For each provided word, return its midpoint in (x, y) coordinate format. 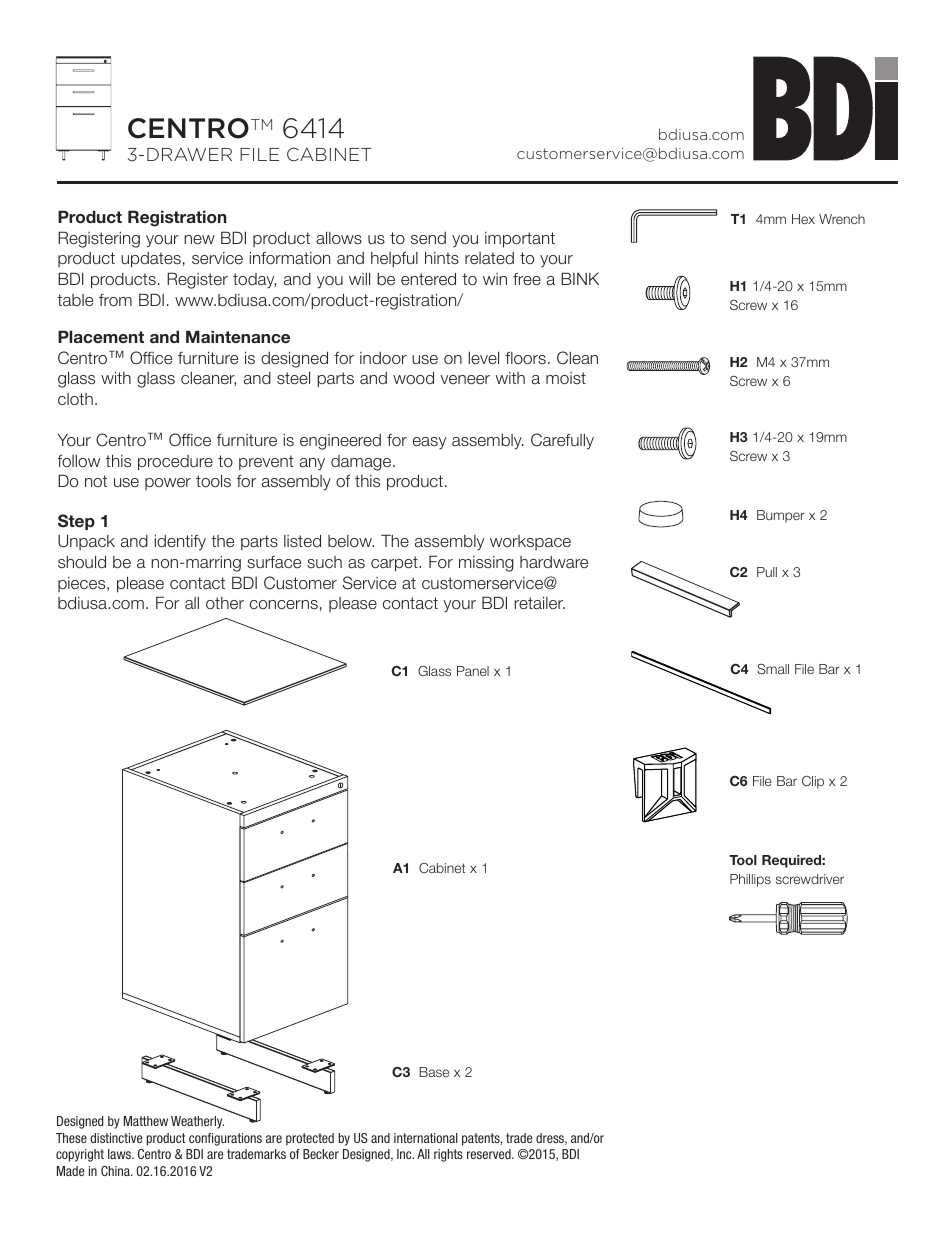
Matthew (146, 1121)
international (426, 1138)
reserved (490, 1154)
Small (773, 669)
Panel (473, 671)
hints (442, 257)
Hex (803, 219)
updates (151, 260)
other (225, 603)
